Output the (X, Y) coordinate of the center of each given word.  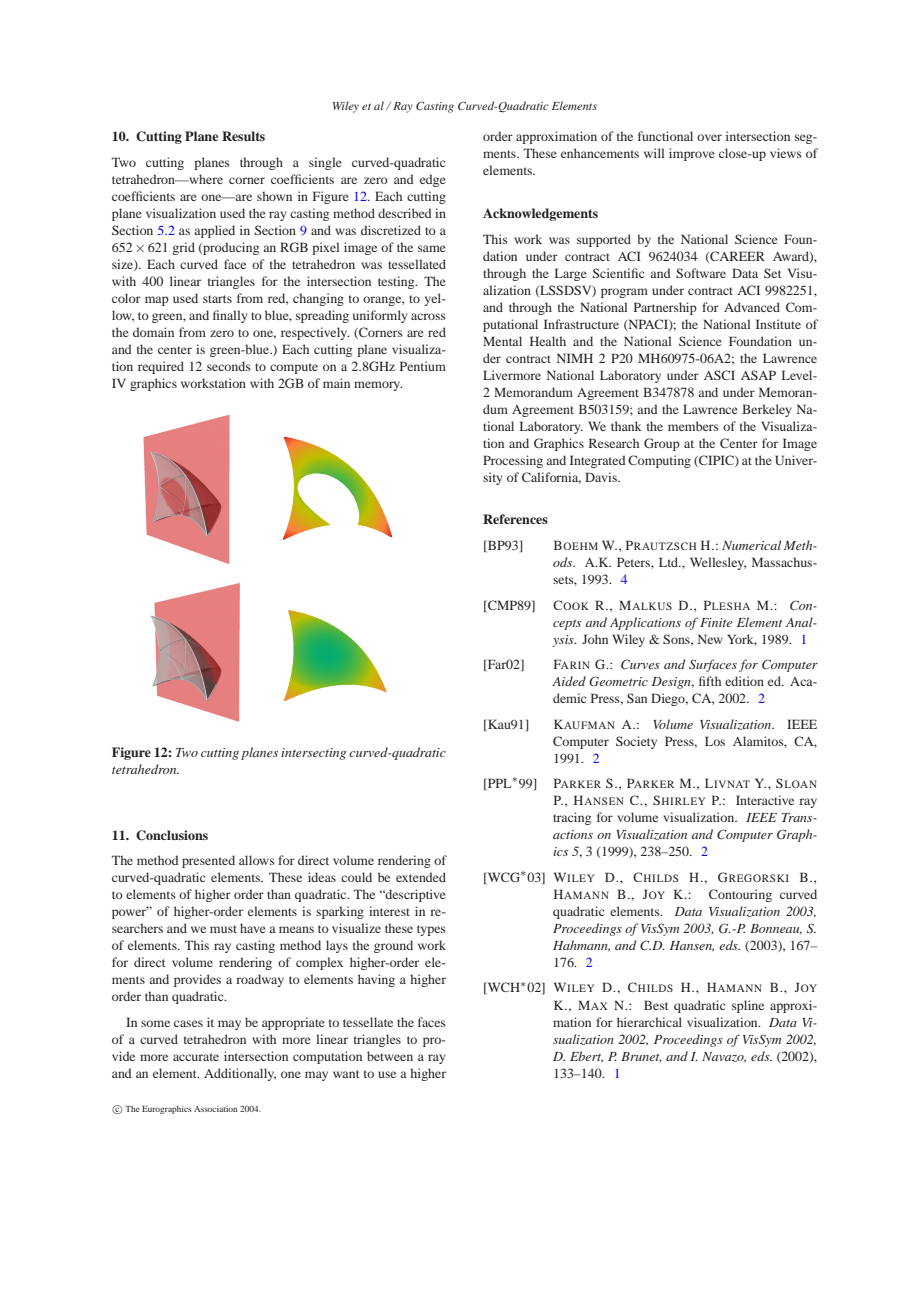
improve (692, 154)
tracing (572, 818)
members (693, 426)
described (405, 213)
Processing (513, 461)
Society (636, 742)
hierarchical (649, 1022)
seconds (229, 366)
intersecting (313, 754)
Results (243, 136)
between (390, 1056)
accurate (196, 1057)
